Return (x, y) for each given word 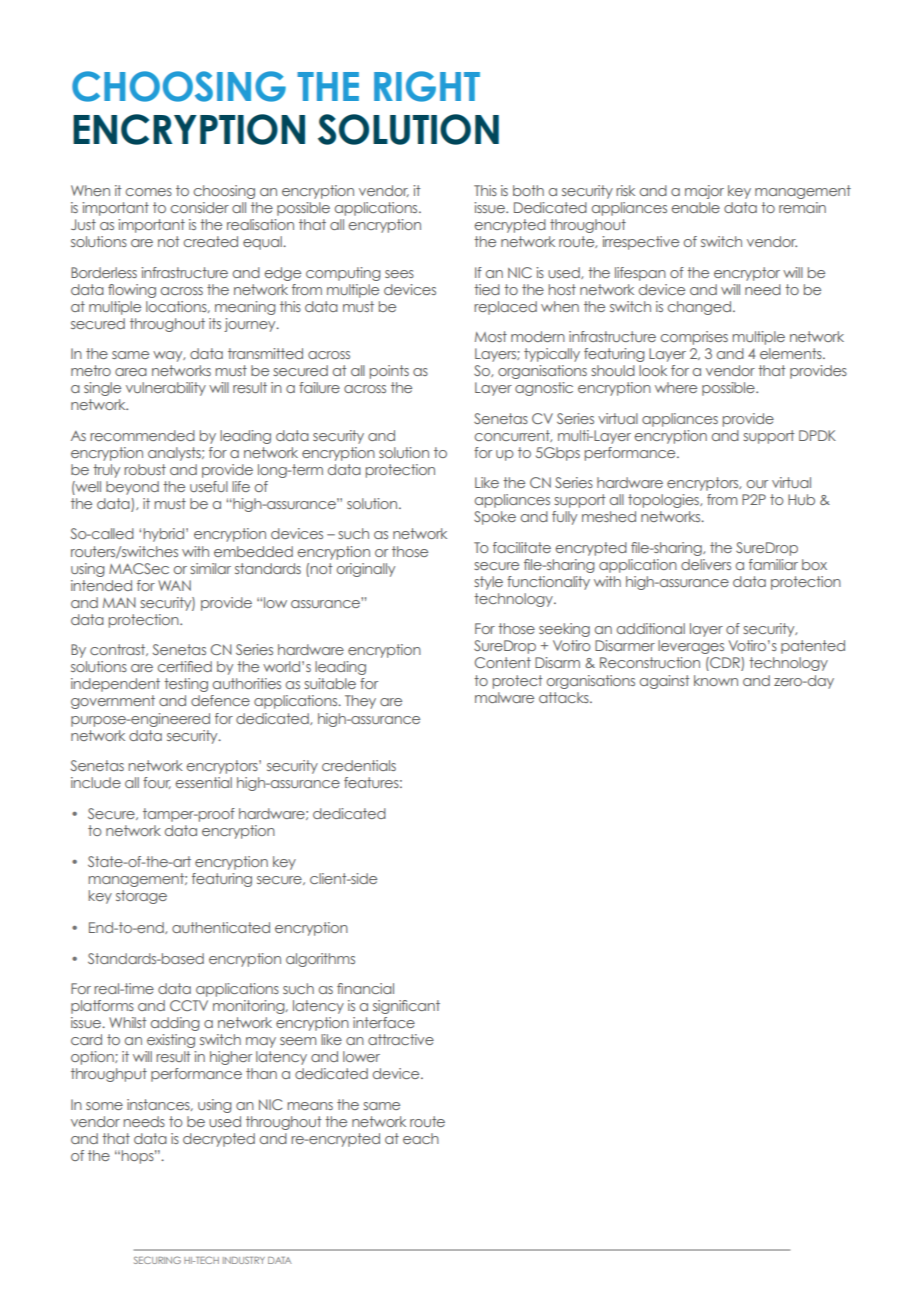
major (704, 192)
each (421, 1138)
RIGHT (427, 86)
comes (148, 192)
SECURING (157, 1260)
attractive (401, 1039)
